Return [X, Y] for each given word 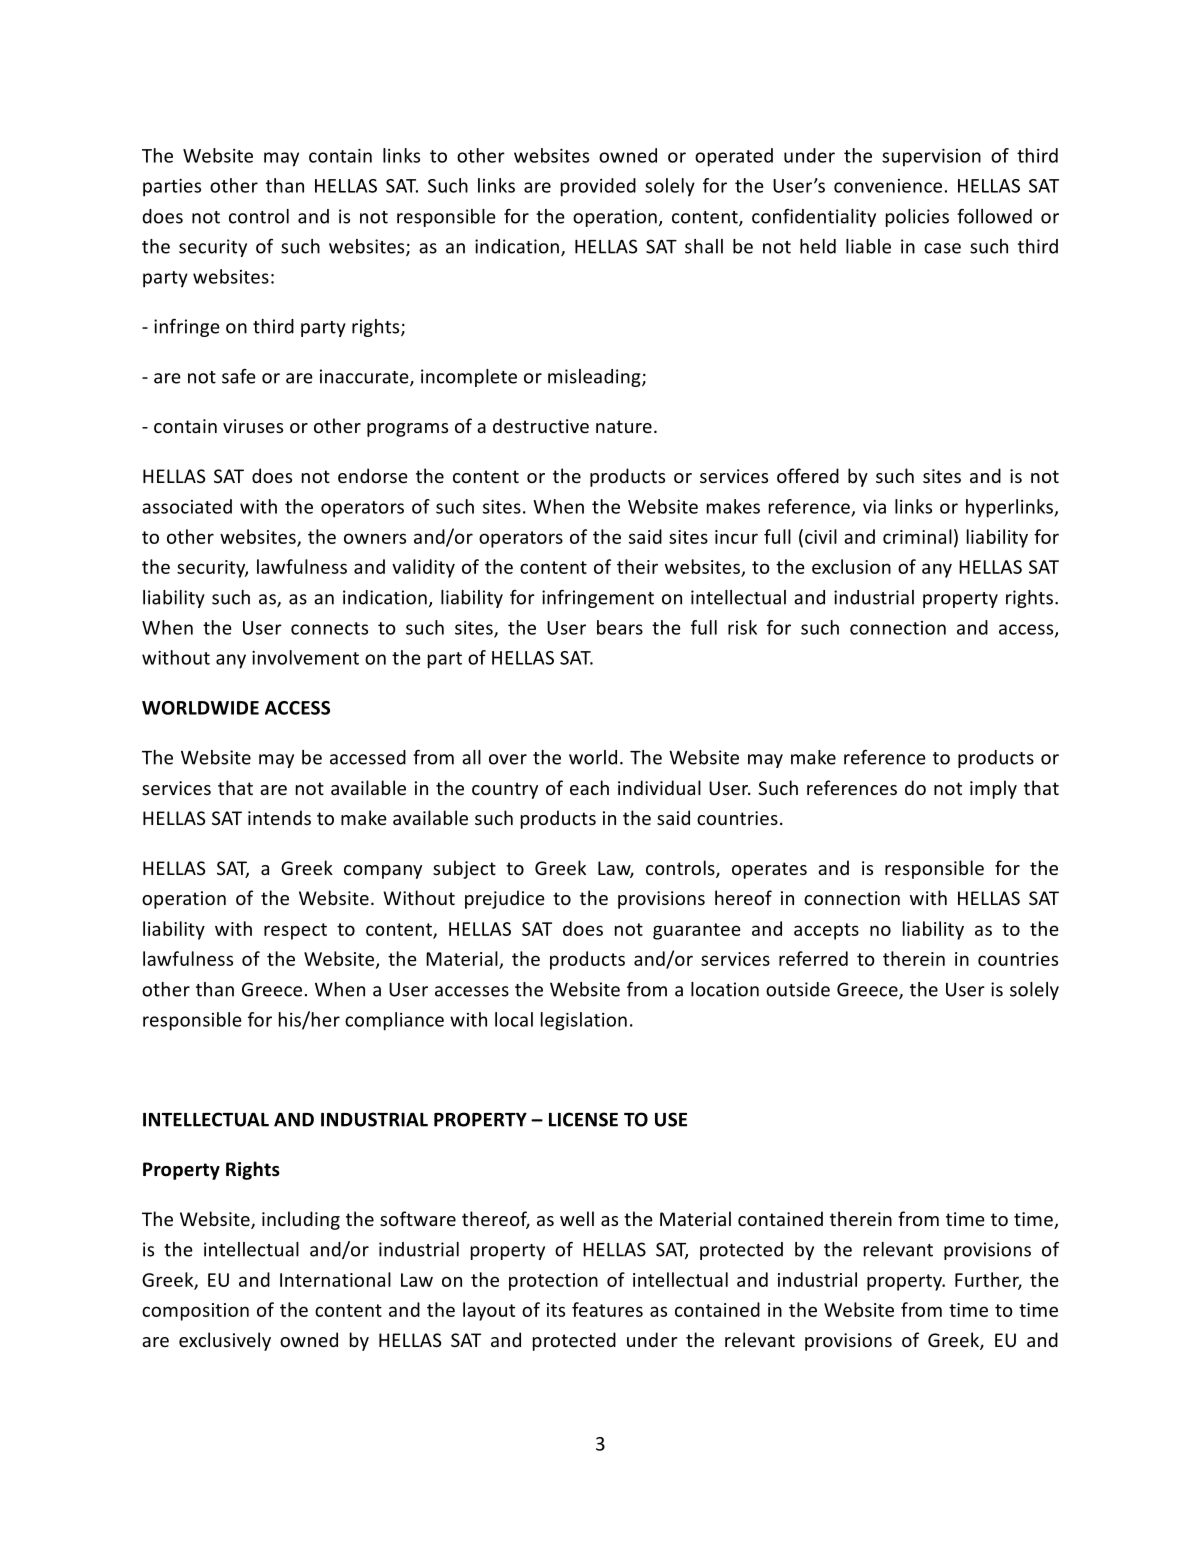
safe [239, 376]
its [556, 1310]
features [607, 1309]
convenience [888, 186]
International [335, 1279]
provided [598, 187]
